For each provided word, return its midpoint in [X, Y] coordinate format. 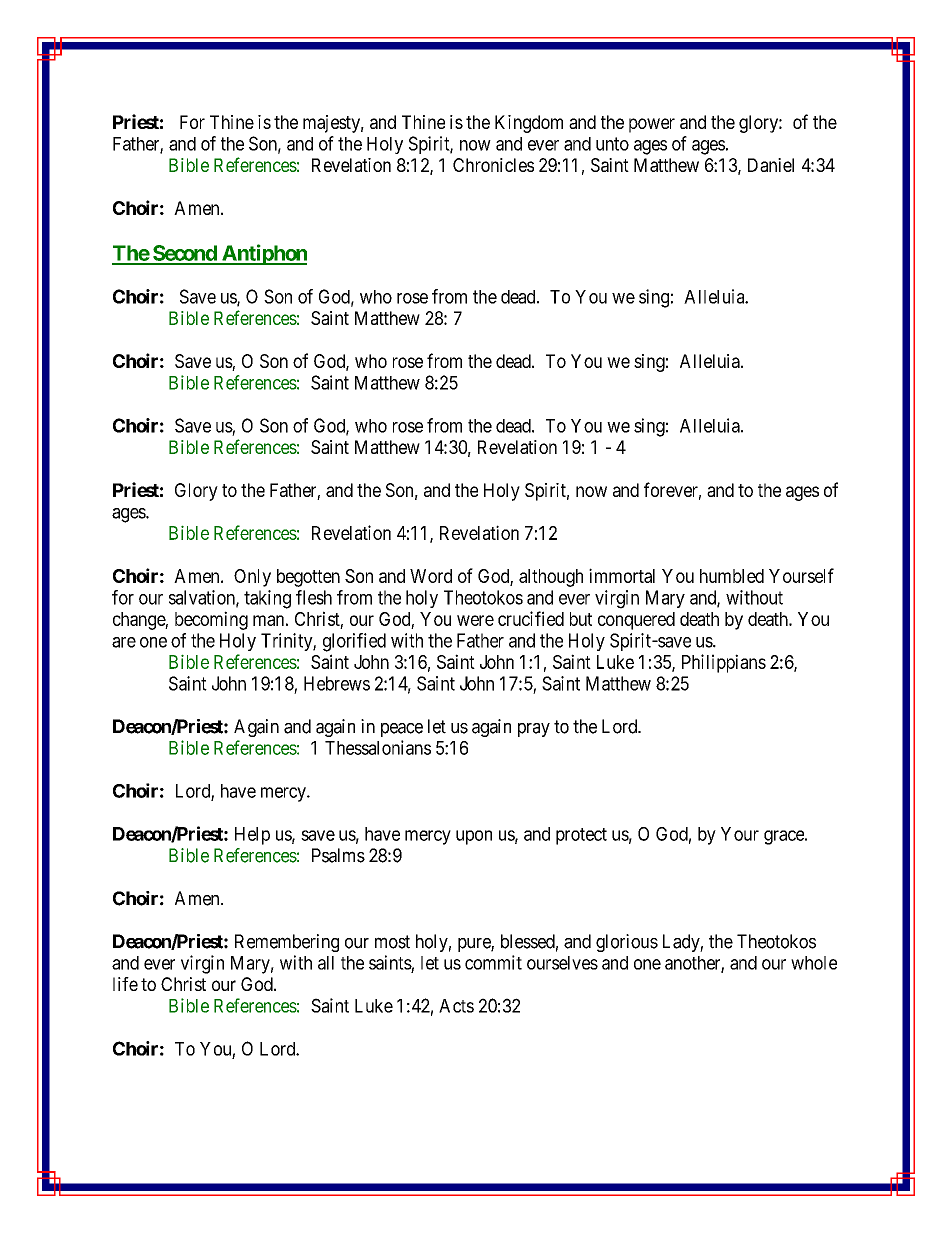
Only [252, 578]
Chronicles [493, 165]
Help [252, 836]
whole [814, 963]
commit [493, 962]
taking [267, 599]
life [125, 984]
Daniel [771, 165]
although [551, 578]
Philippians [724, 663]
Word [431, 576]
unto [612, 144]
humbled [732, 576]
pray [534, 730]
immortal [622, 575]
